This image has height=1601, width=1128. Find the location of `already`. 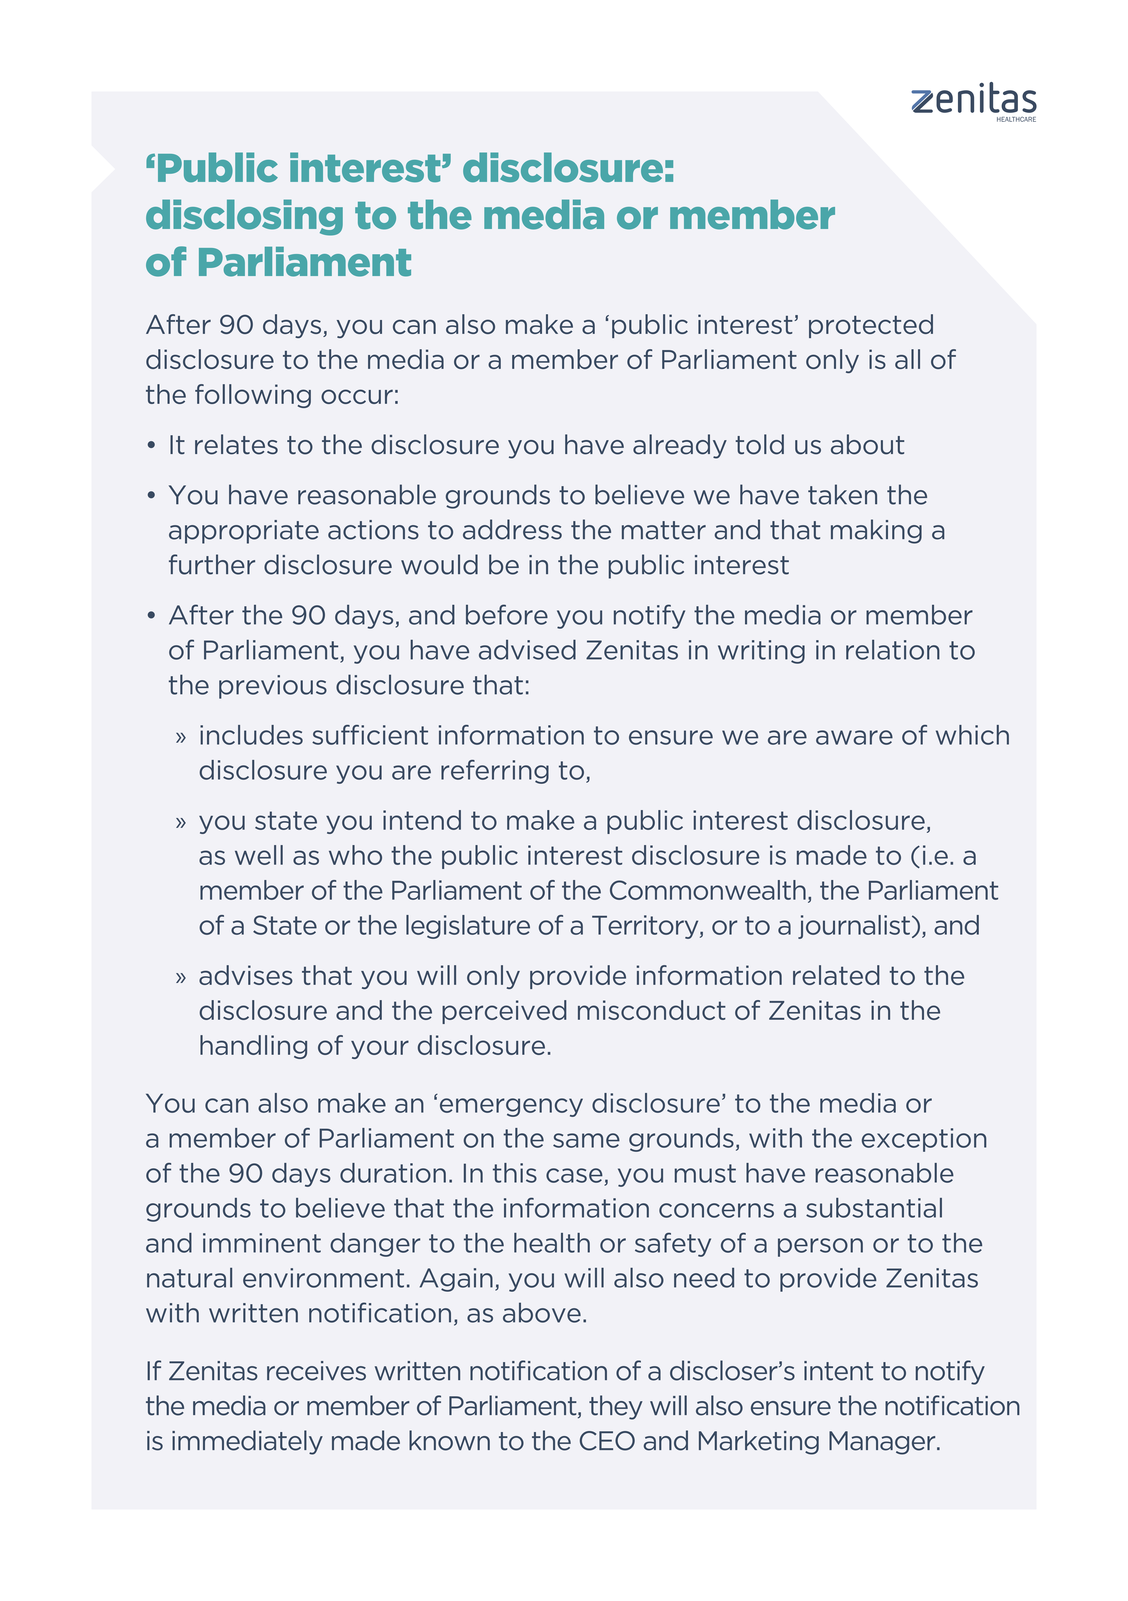

already is located at coordinates (680, 446).
